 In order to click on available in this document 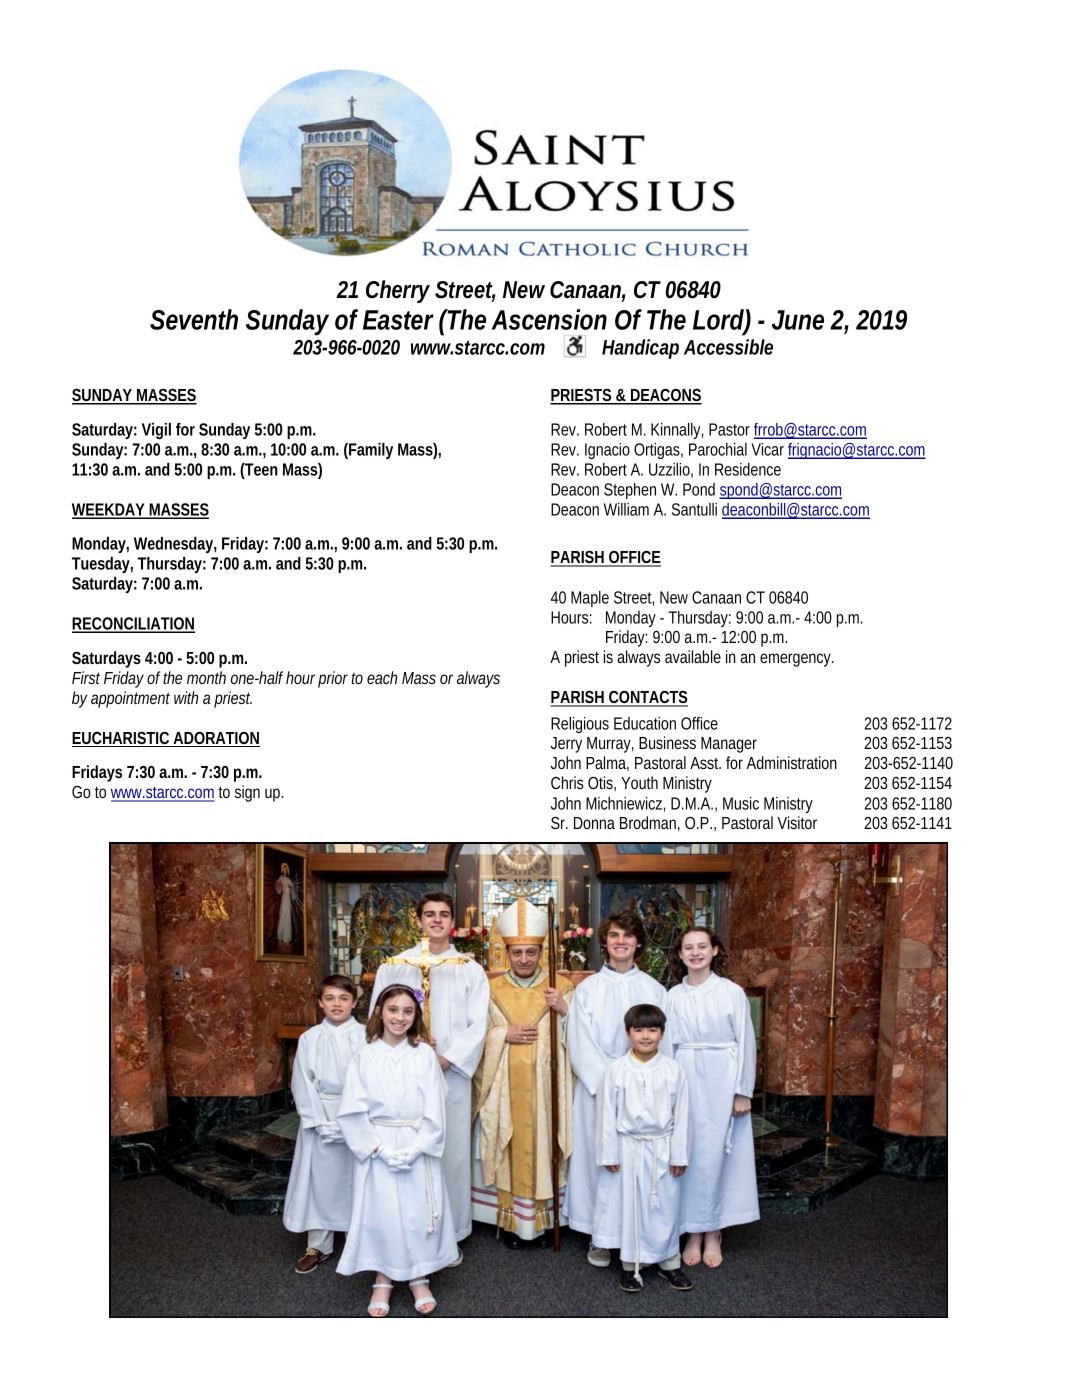, I will do `click(693, 656)`.
